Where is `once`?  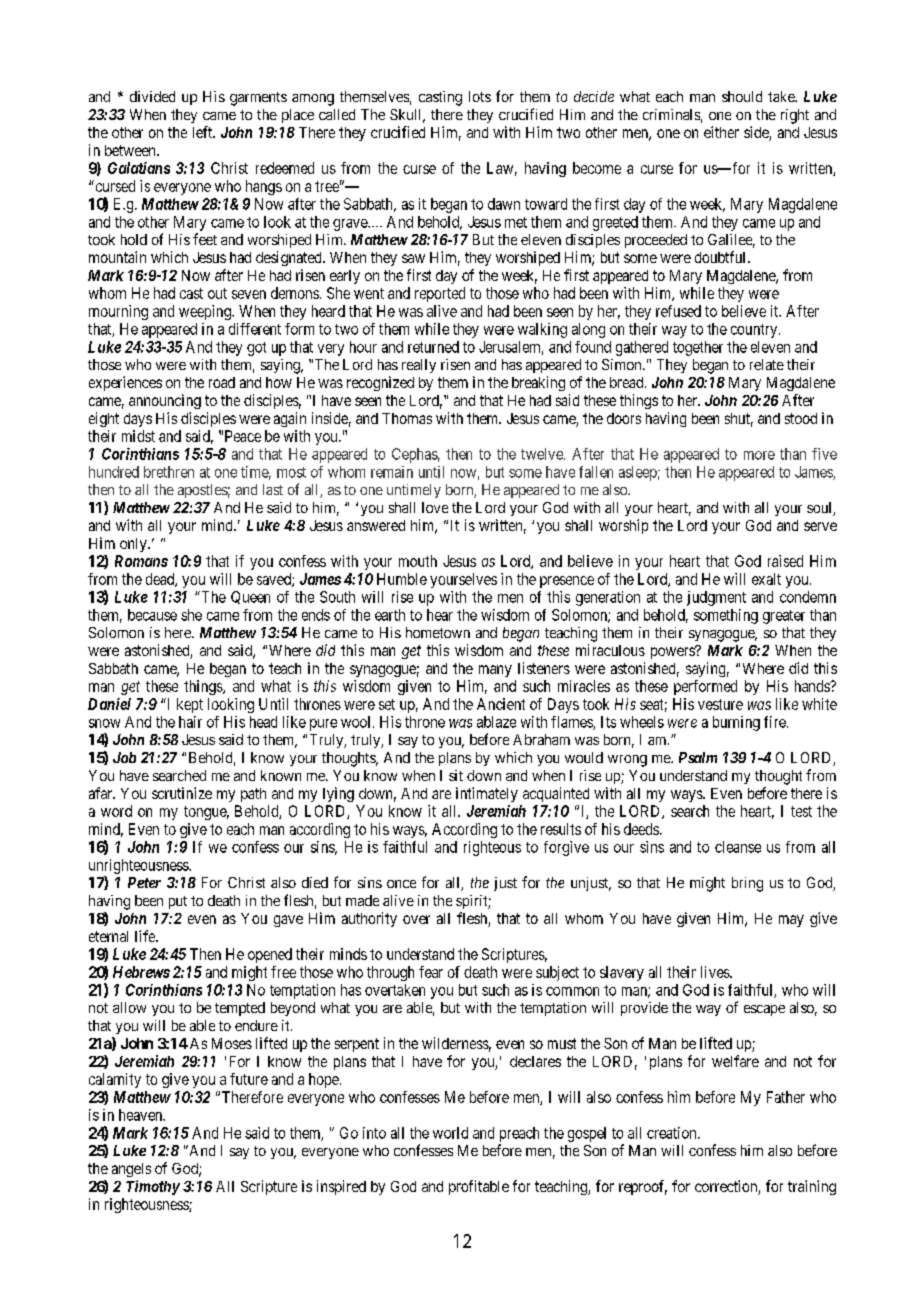 once is located at coordinates (401, 884).
